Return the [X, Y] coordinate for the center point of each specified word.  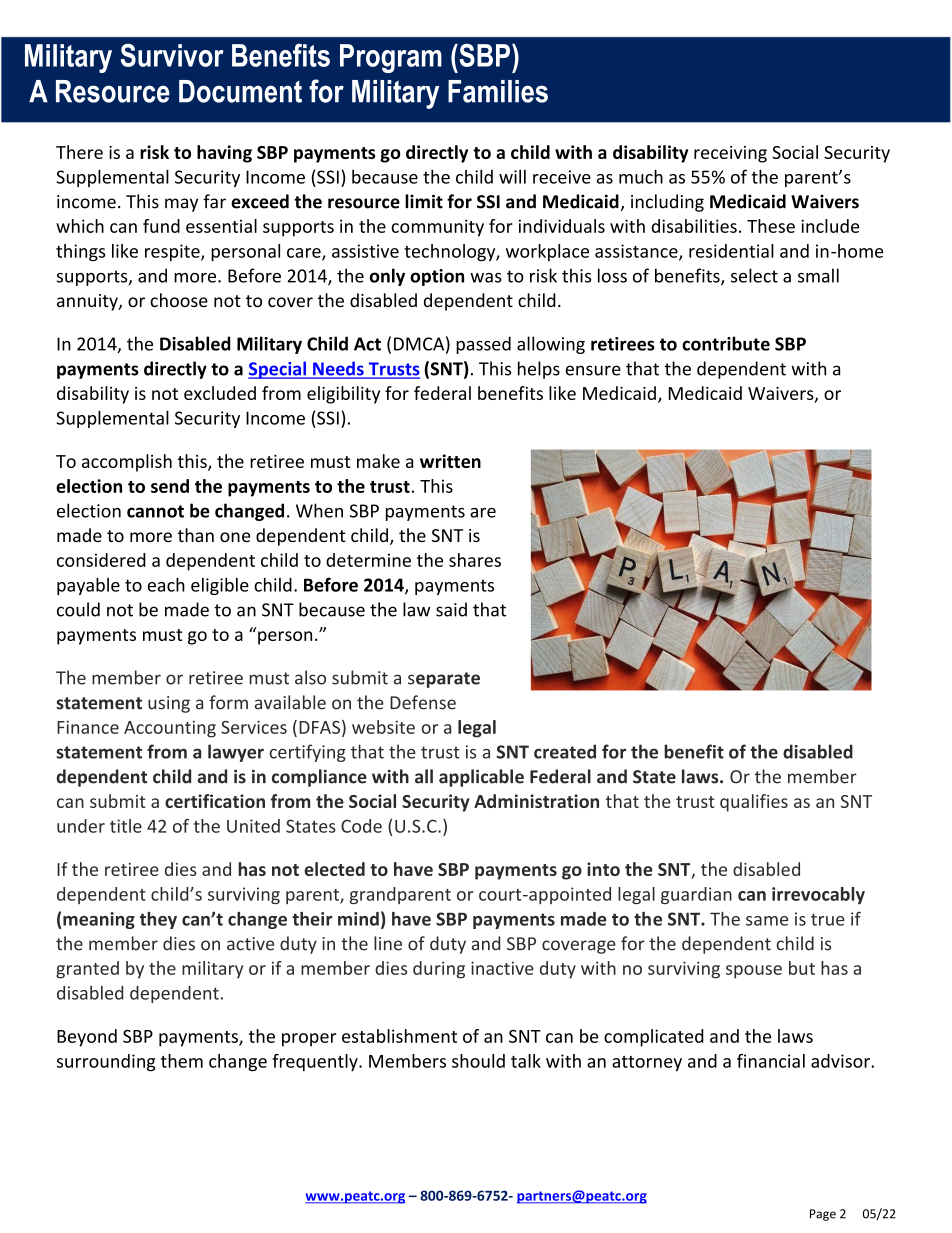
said [451, 609]
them [182, 1061]
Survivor [172, 55]
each [166, 584]
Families [498, 91]
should [478, 1061]
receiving [730, 154]
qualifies [754, 803]
